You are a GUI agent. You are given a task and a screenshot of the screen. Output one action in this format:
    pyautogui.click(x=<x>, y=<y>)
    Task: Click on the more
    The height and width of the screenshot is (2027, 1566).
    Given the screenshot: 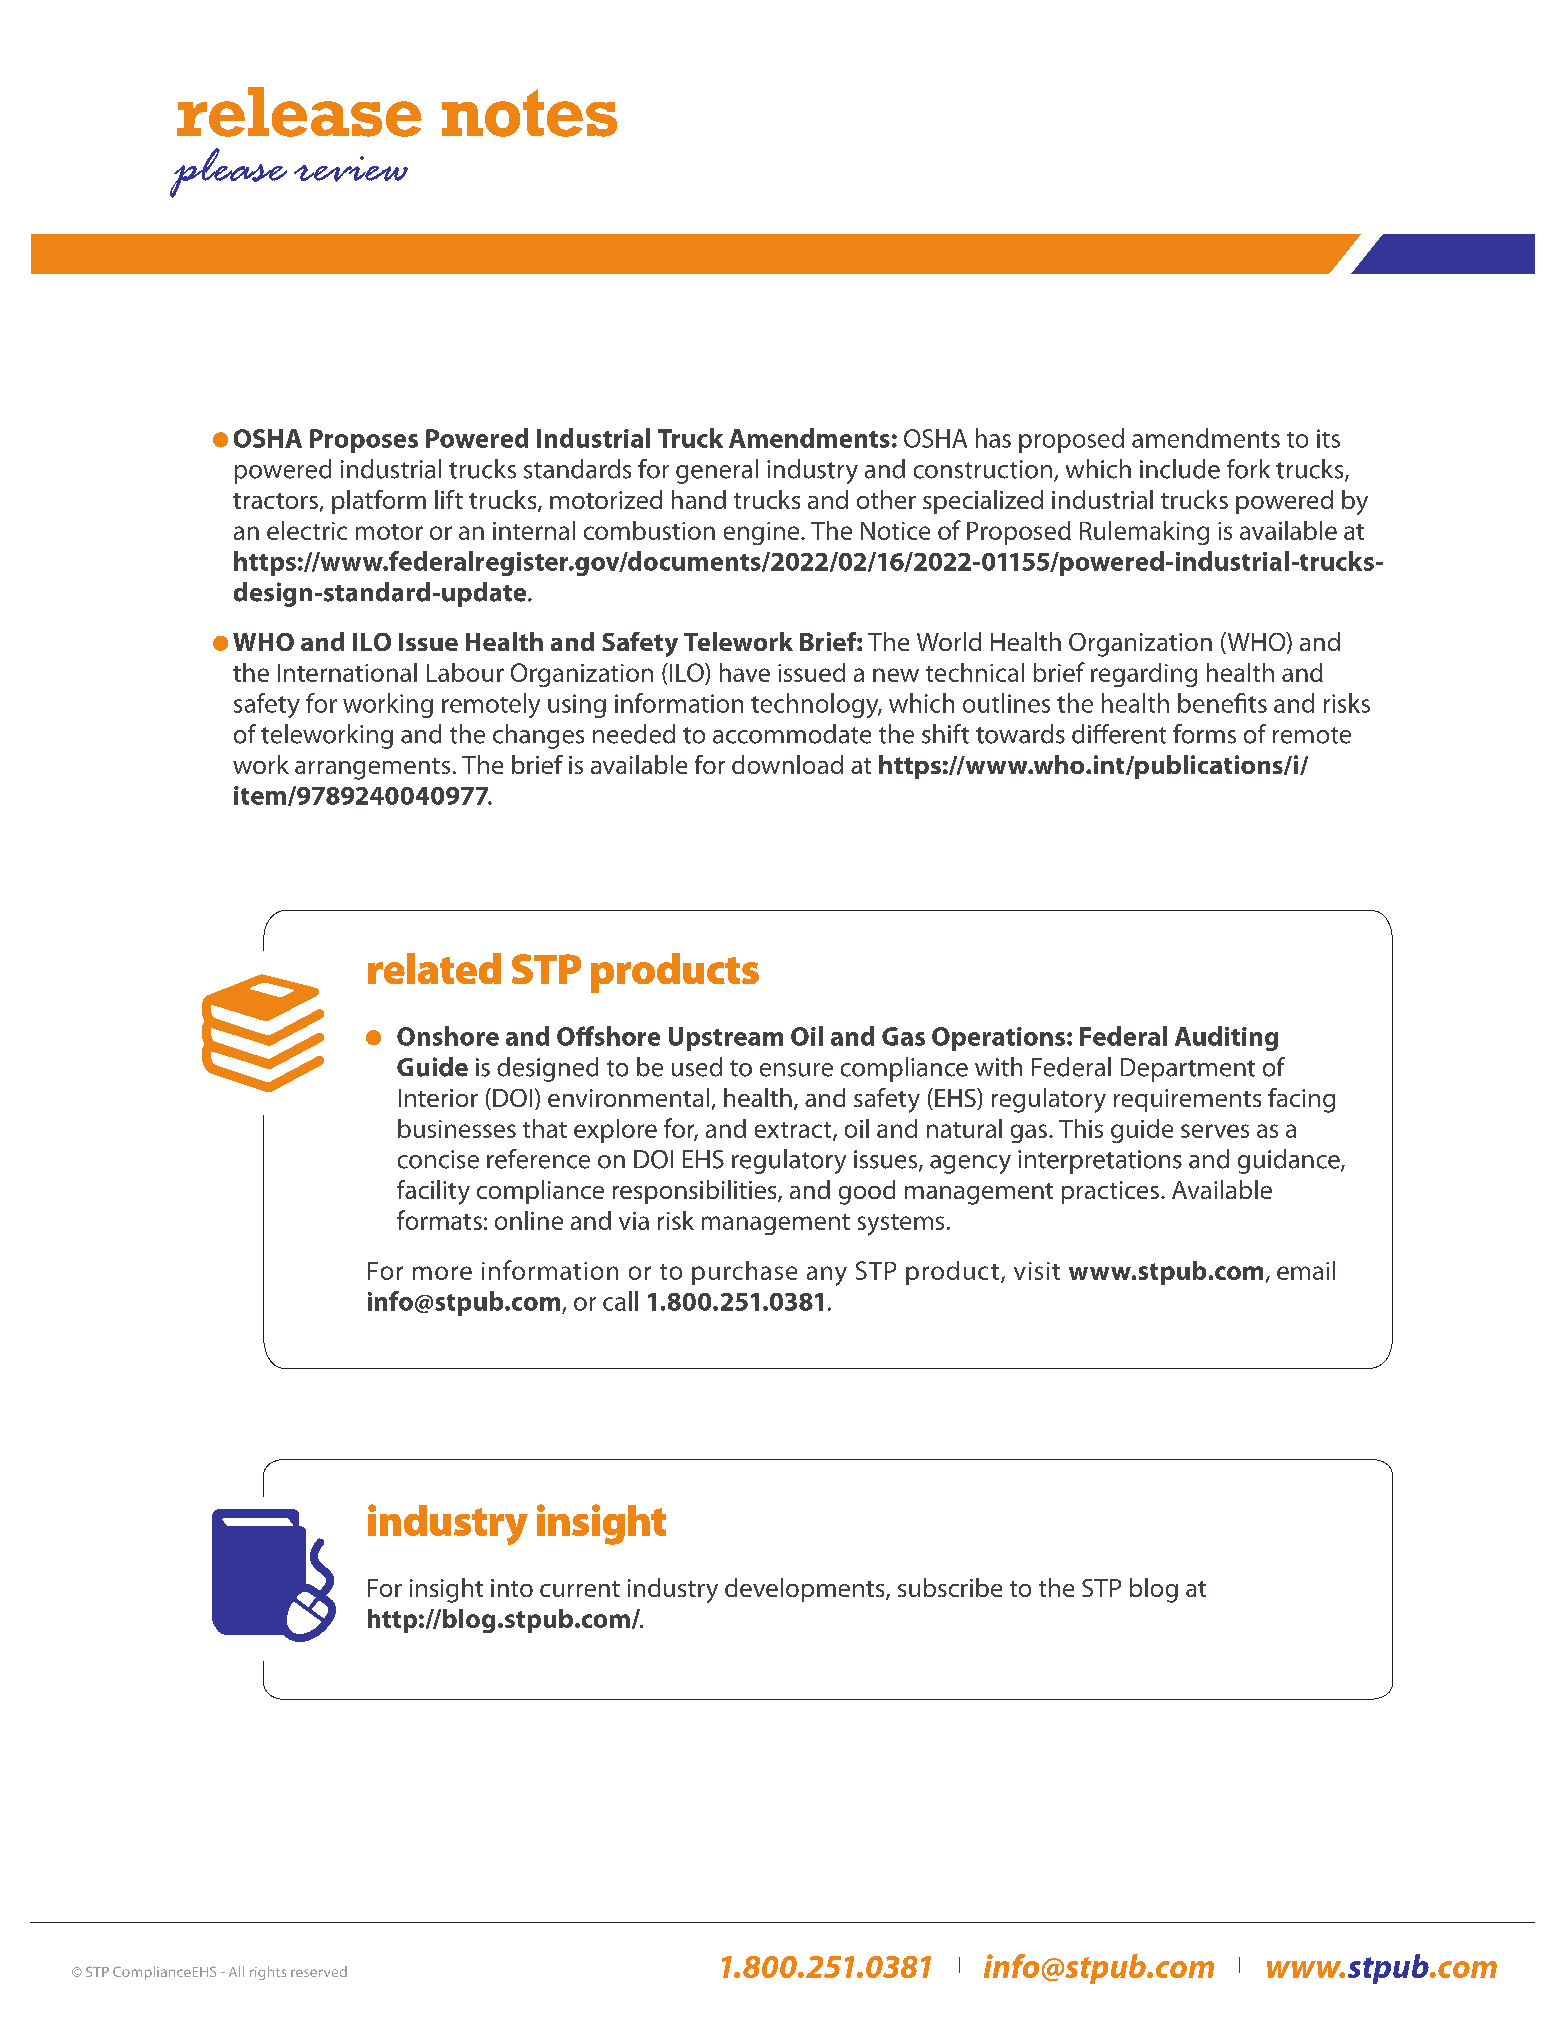 What is the action you would take?
    pyautogui.click(x=442, y=1273)
